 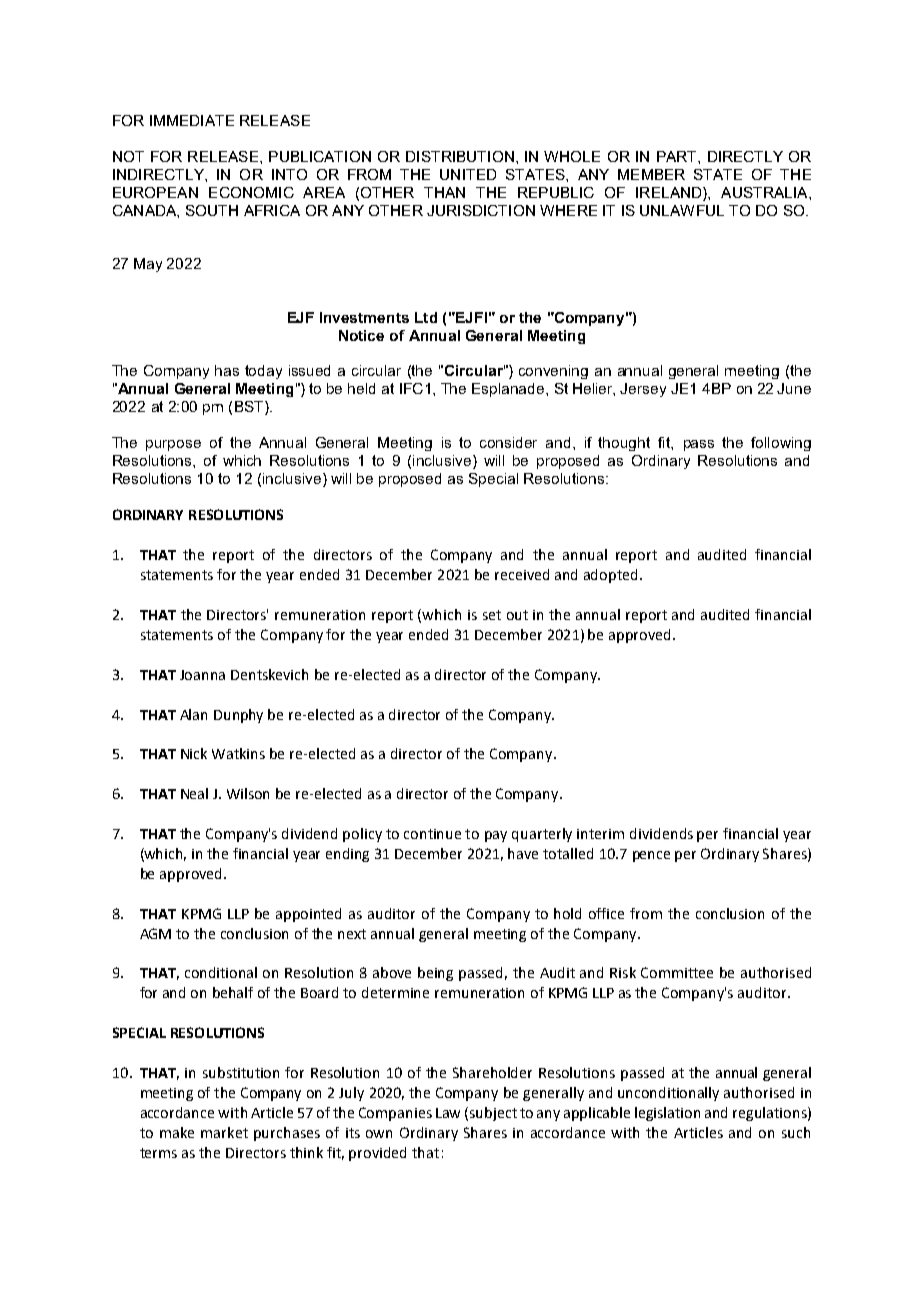 What do you see at coordinates (173, 445) in the screenshot?
I see `purpose` at bounding box center [173, 445].
